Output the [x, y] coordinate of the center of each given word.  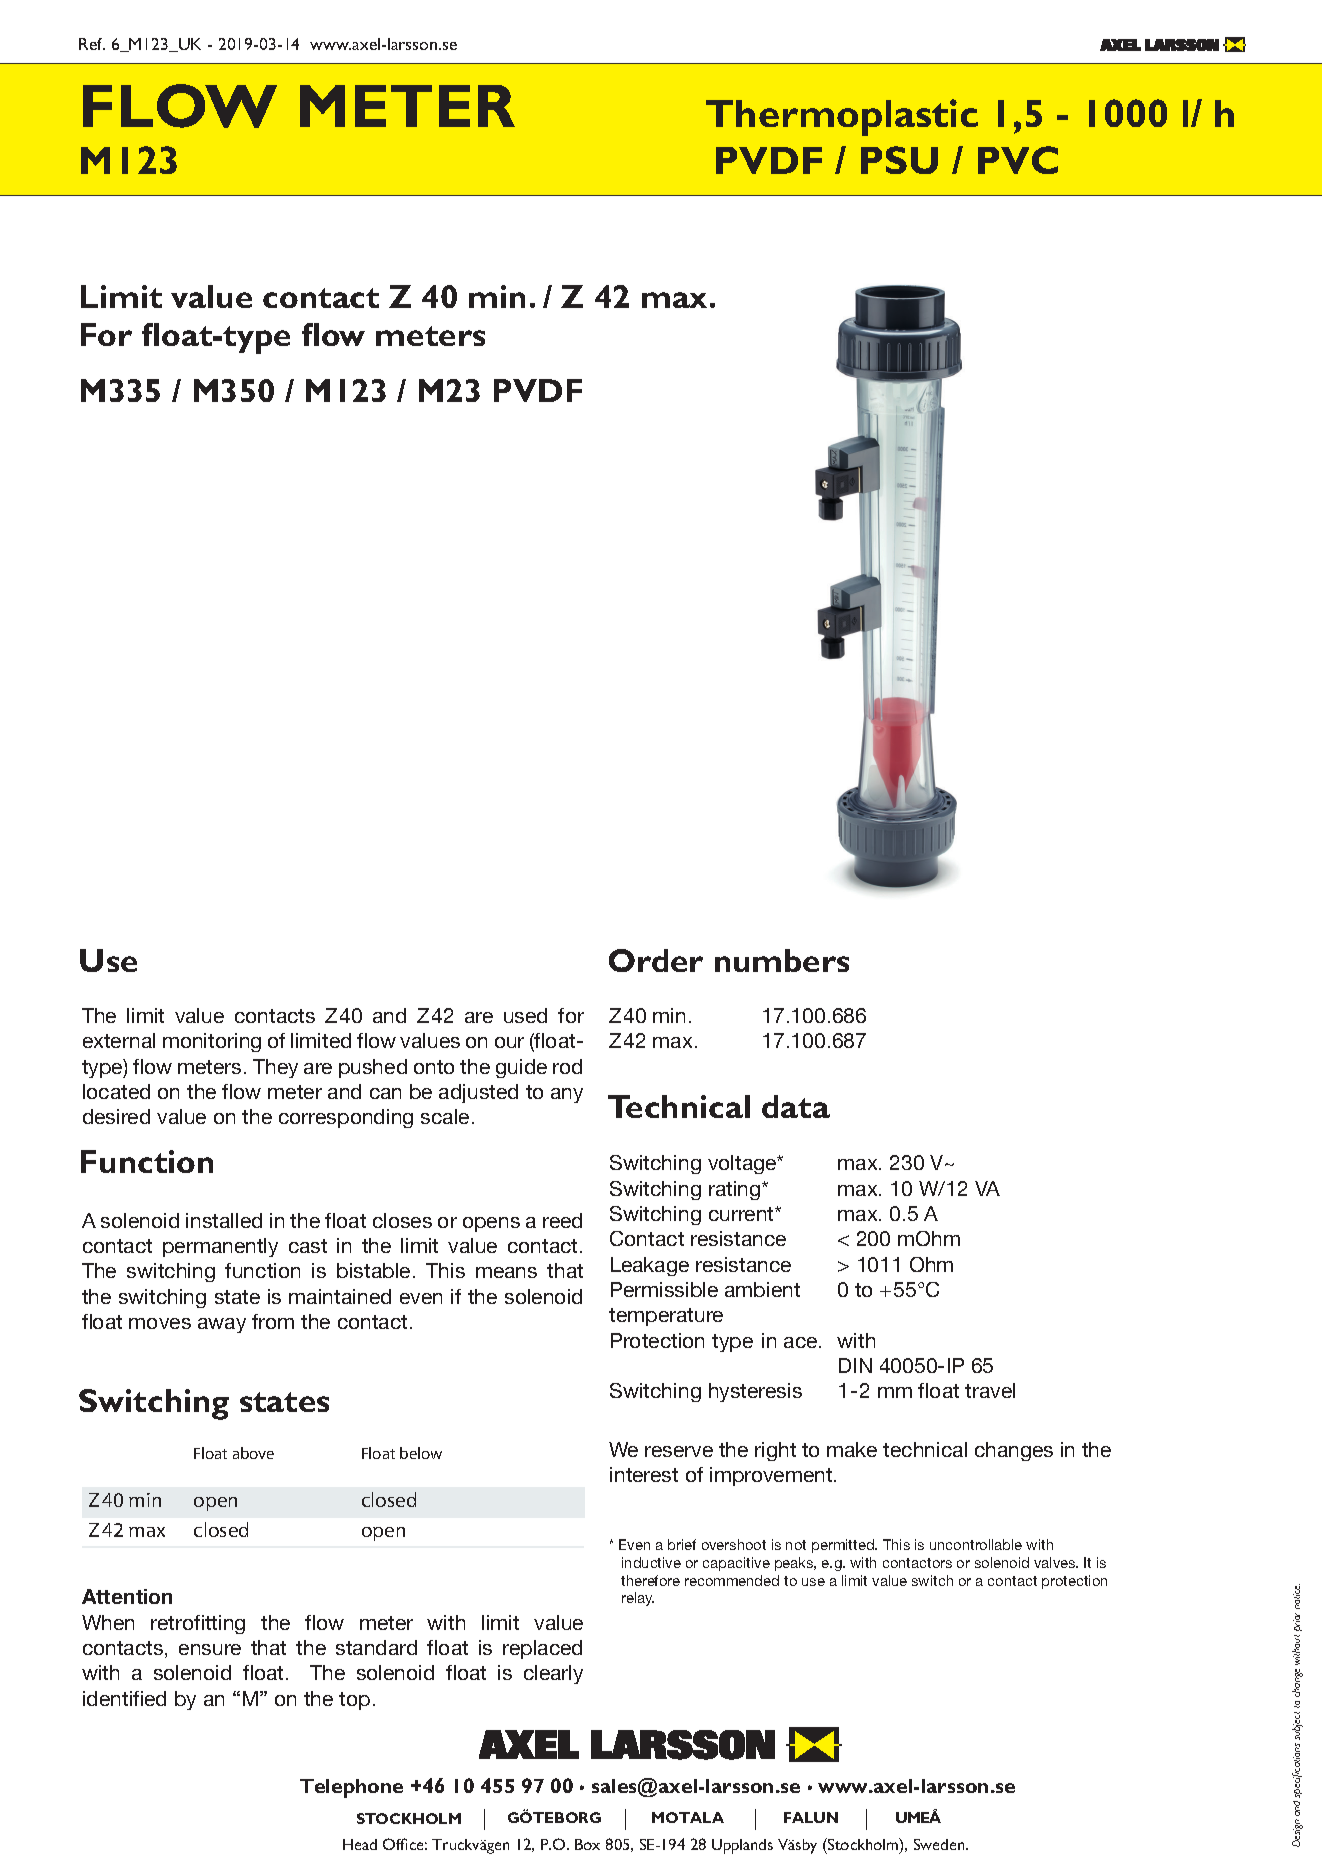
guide [521, 1068]
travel [990, 1390]
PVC [1018, 160]
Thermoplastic [842, 117]
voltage [743, 1164]
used [525, 1015]
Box [587, 1844]
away [222, 1325]
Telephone [351, 1788]
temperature [666, 1317]
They [275, 1068]
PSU [899, 160]
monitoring [212, 1042]
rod [567, 1066]
